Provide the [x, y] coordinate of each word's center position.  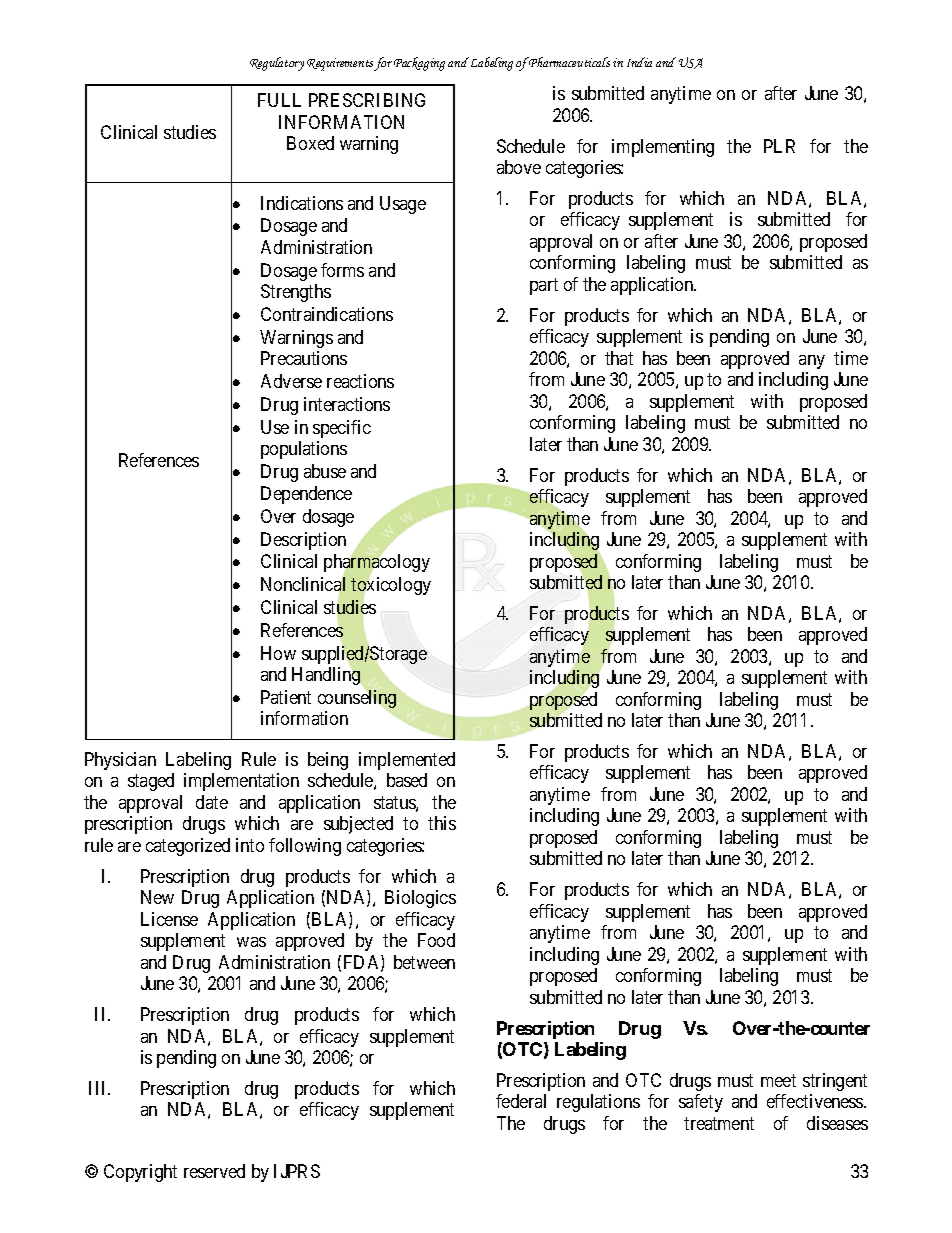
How [278, 653]
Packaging [419, 64]
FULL [279, 100]
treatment [719, 1123]
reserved [214, 1171]
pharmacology [377, 564]
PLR [779, 146]
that [619, 358]
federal [521, 1101]
